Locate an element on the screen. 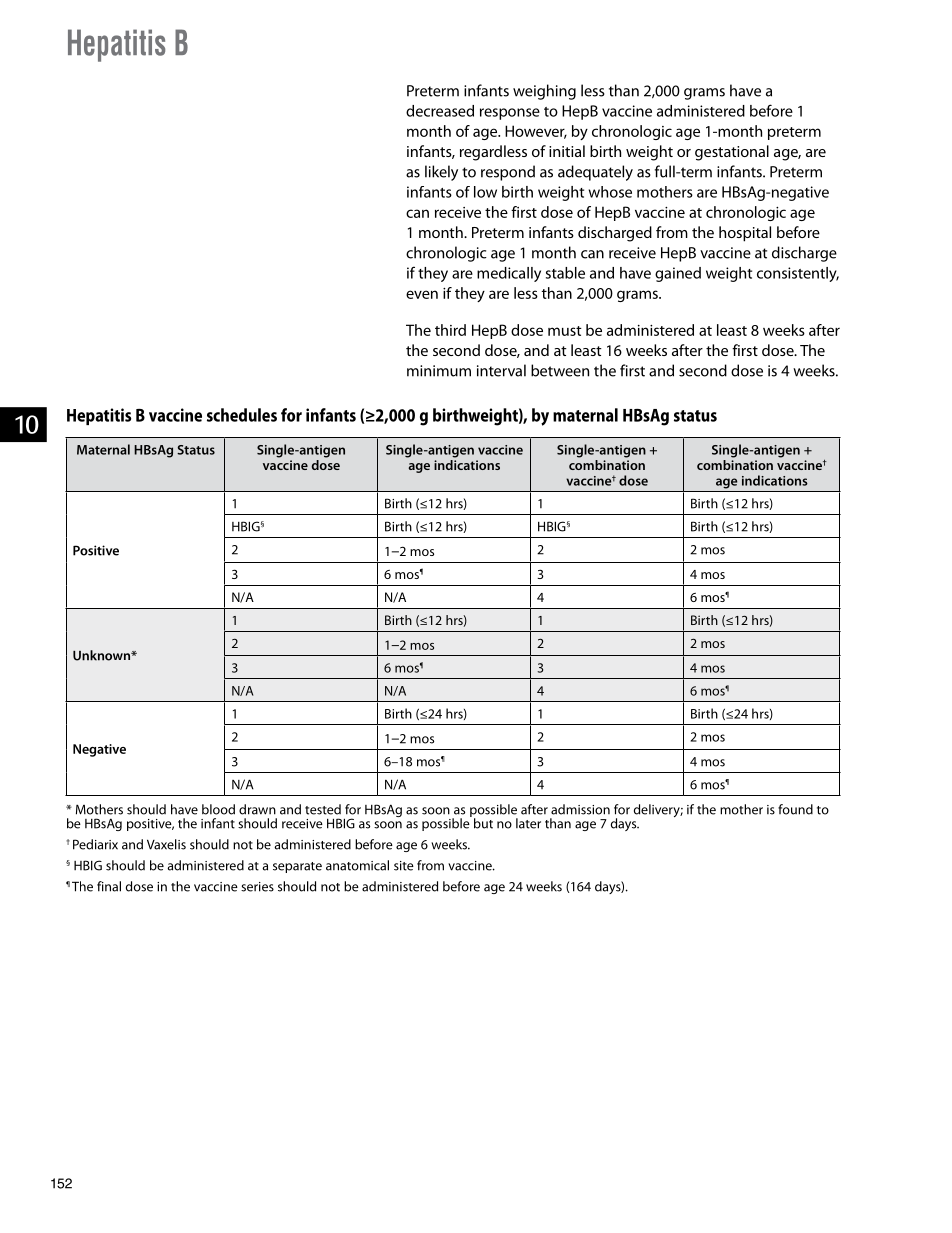  minimum is located at coordinates (439, 371).
